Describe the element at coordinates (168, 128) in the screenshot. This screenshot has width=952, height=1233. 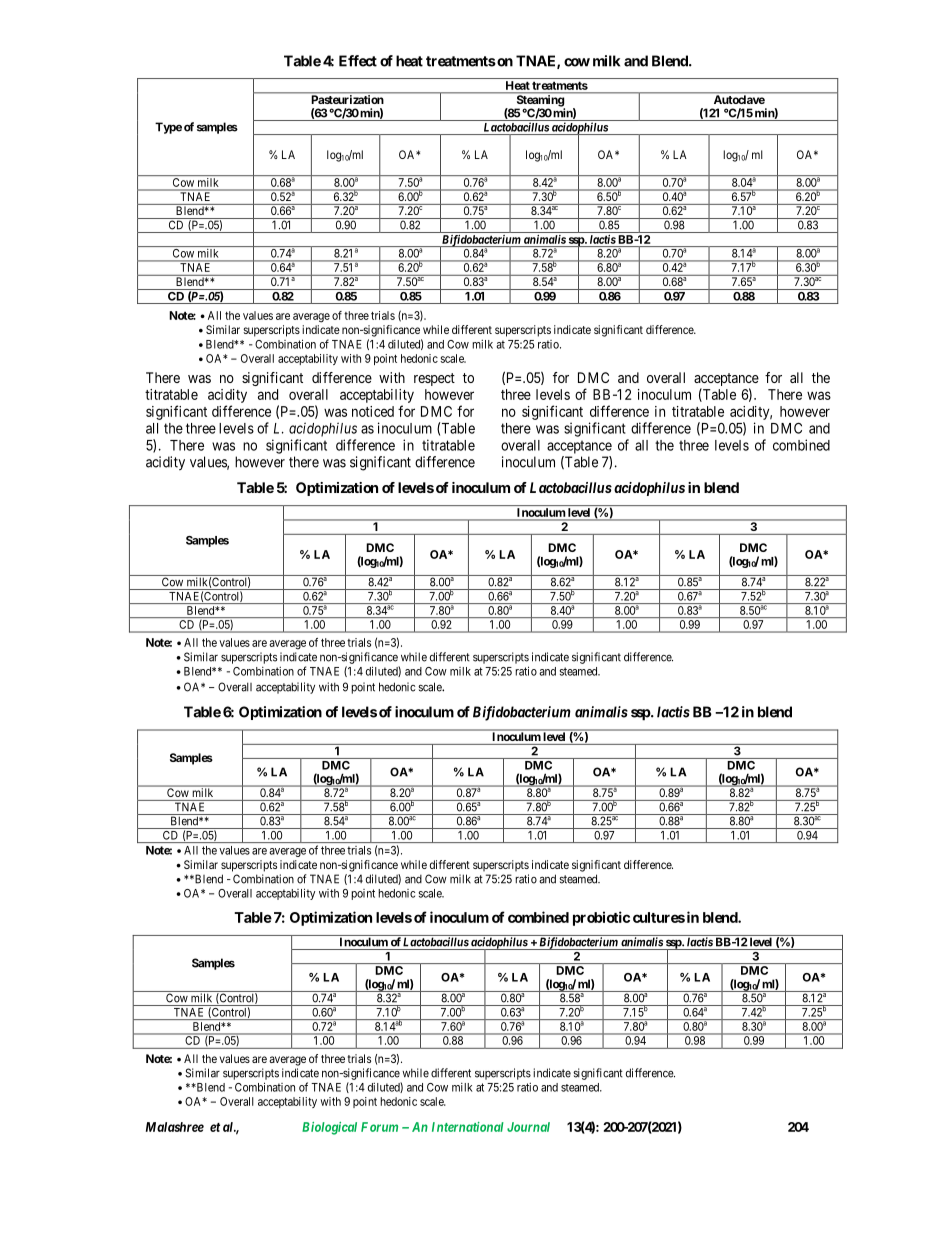
I see `Type` at that location.
